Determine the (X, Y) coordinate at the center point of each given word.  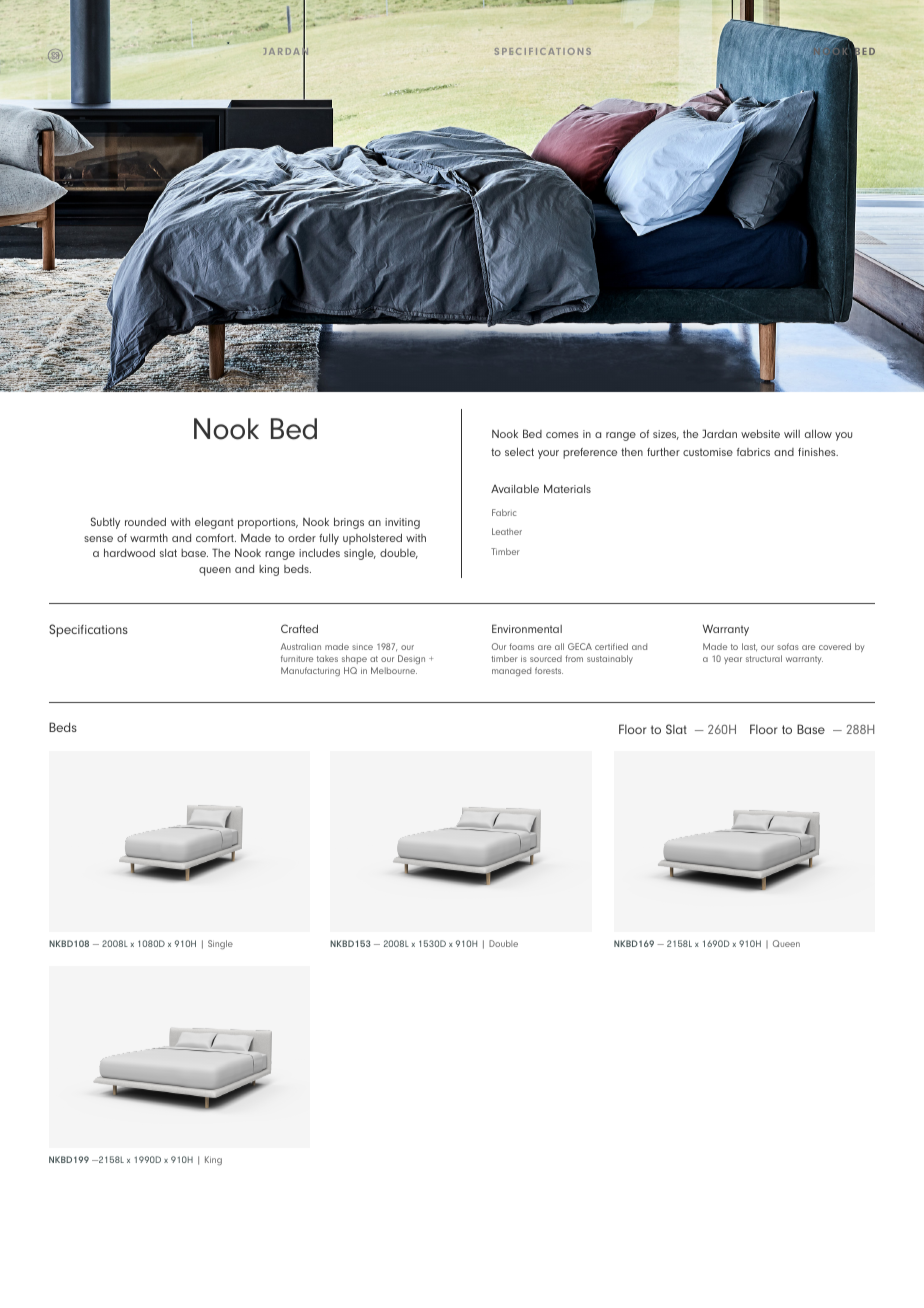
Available (515, 488)
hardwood (129, 552)
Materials (567, 488)
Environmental (527, 628)
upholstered (372, 539)
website (760, 433)
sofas (788, 646)
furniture (297, 658)
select (519, 451)
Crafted (299, 628)
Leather (507, 531)
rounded (145, 521)
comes (562, 435)
